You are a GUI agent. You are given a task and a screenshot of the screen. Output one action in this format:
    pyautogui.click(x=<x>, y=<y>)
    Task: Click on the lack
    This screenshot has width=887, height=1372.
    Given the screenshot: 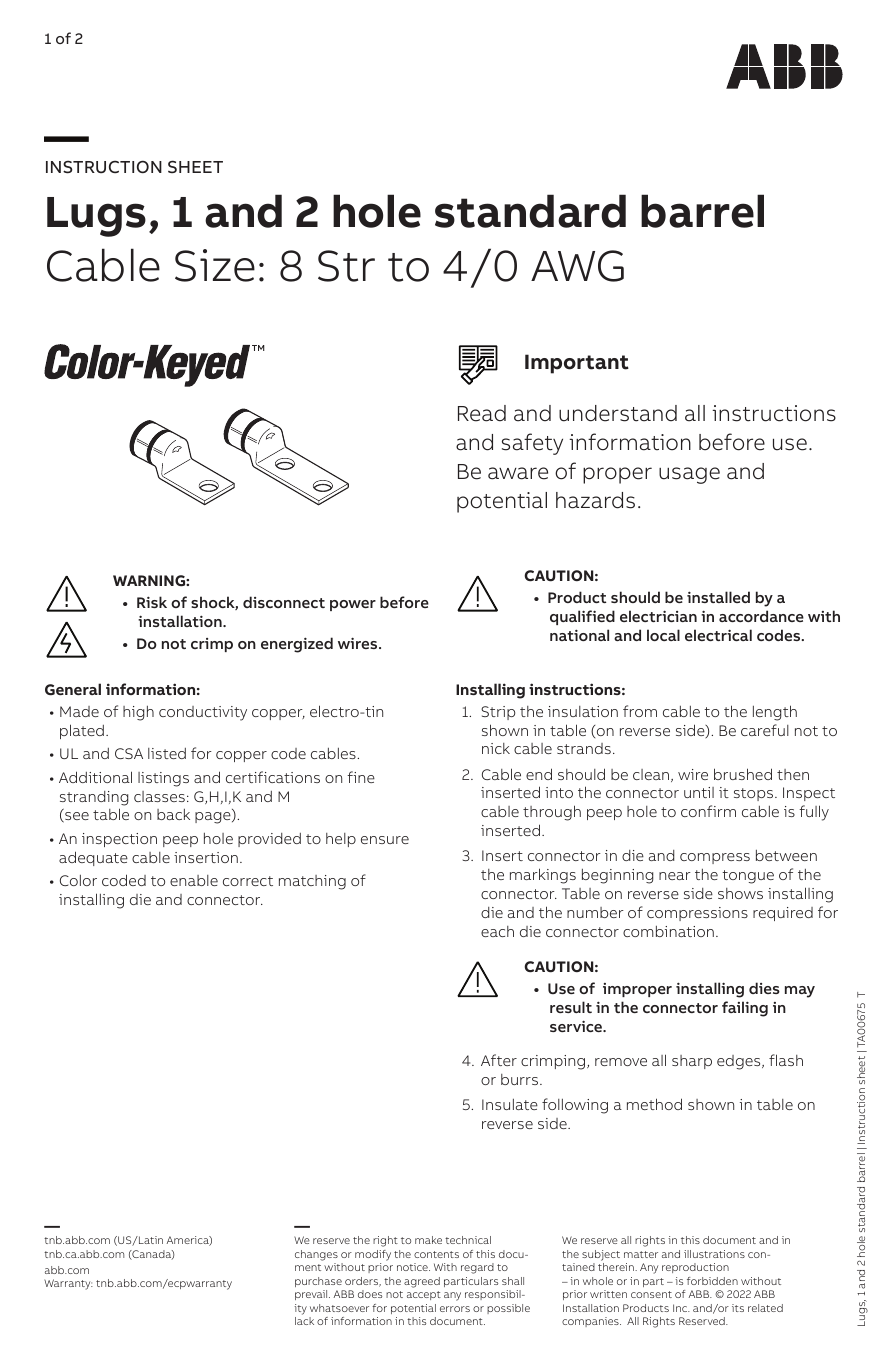 What is the action you would take?
    pyautogui.click(x=304, y=1321)
